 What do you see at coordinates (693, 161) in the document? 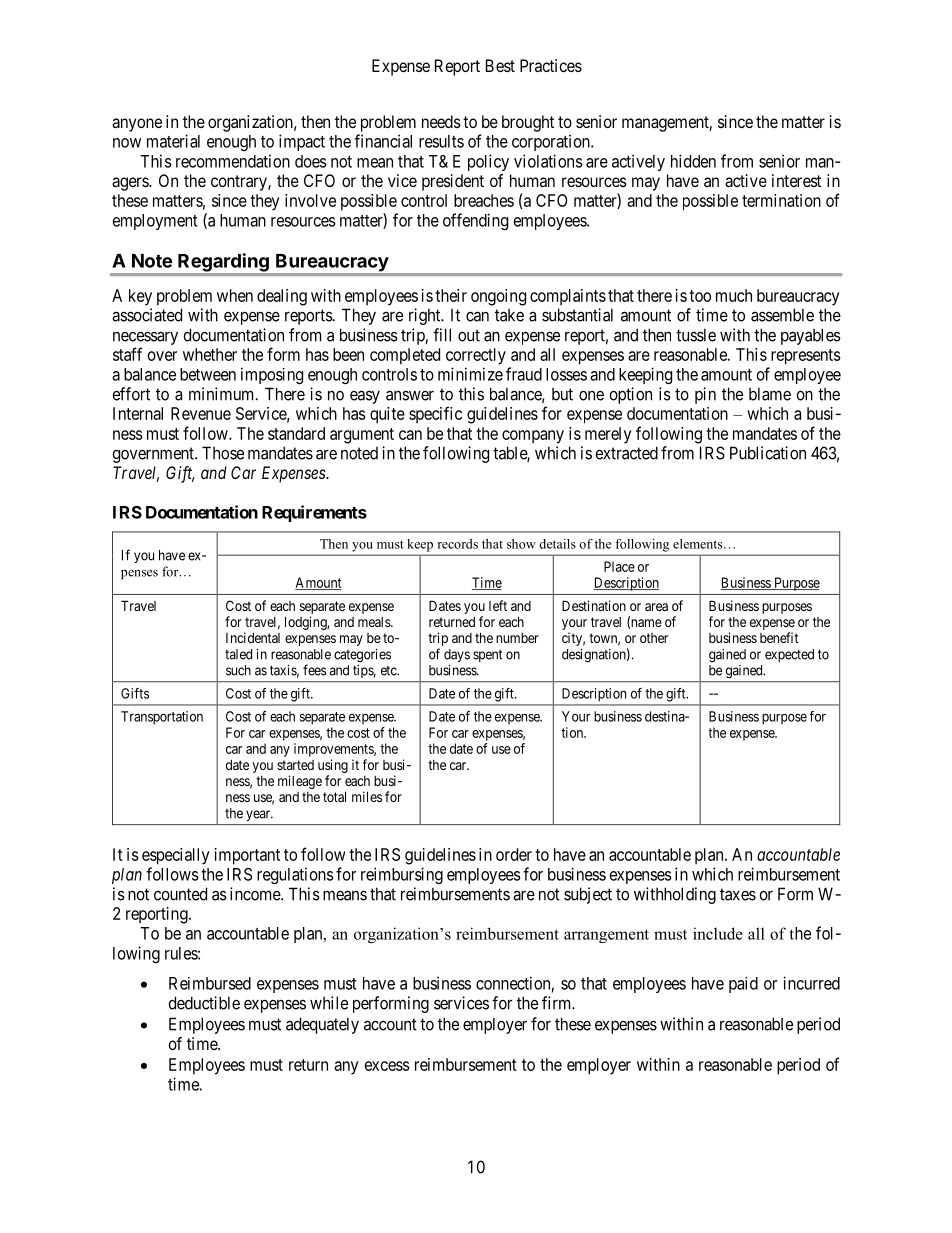
I see `hidden` at bounding box center [693, 161].
